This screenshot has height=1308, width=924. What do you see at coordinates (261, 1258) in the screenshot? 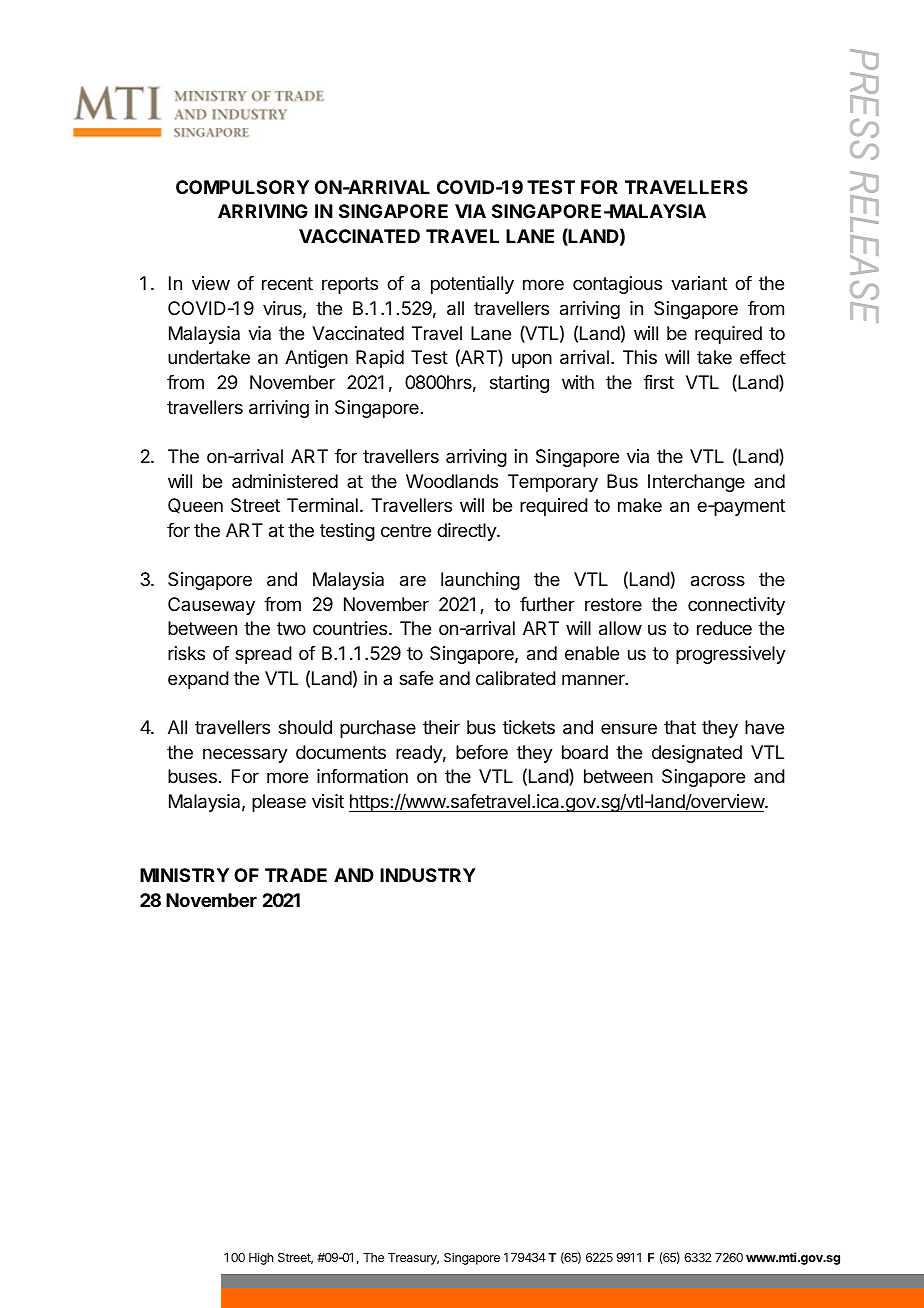
I see `High` at bounding box center [261, 1258].
